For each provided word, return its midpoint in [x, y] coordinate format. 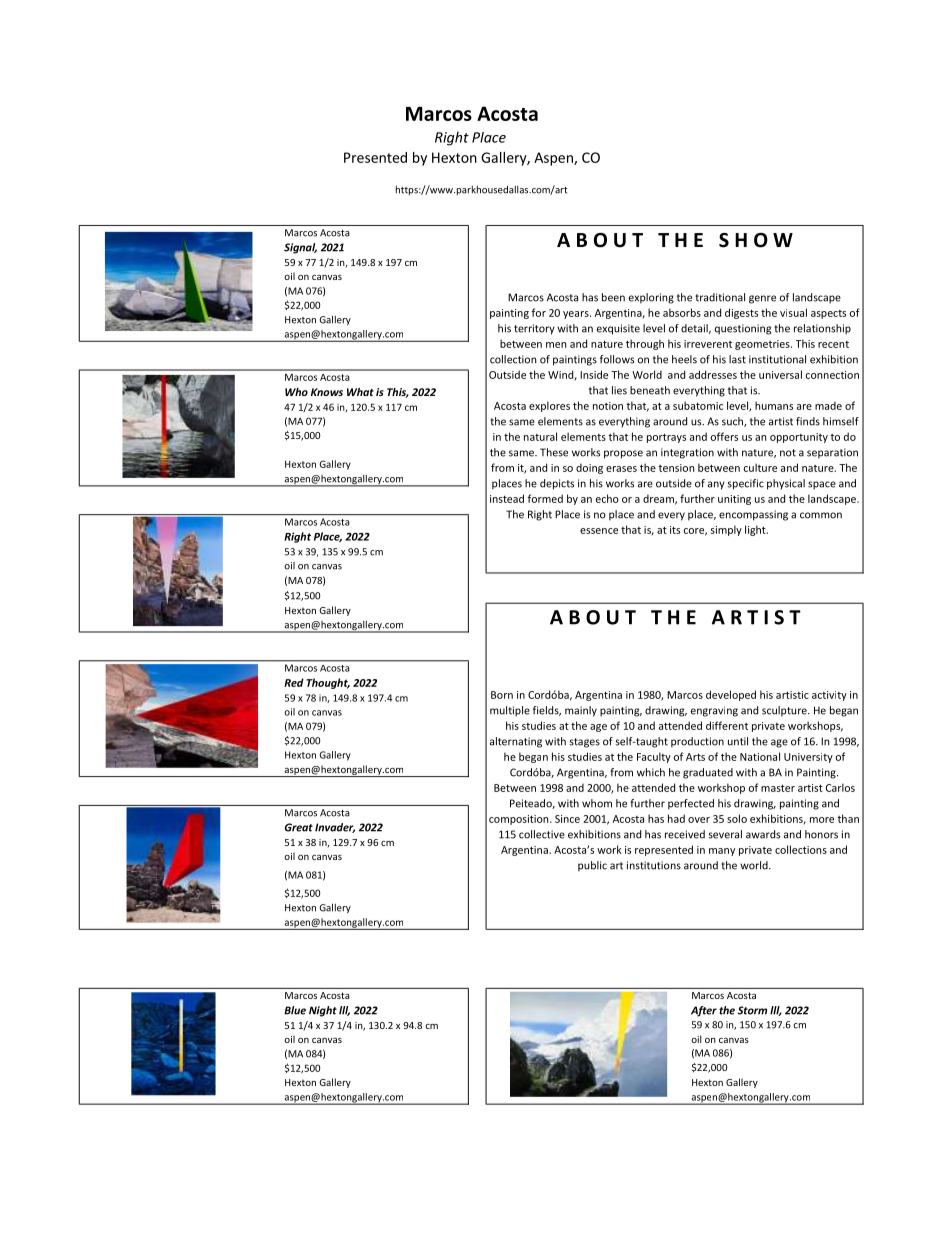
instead [507, 498]
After [704, 1011]
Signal [300, 248]
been [613, 297]
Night [323, 1011]
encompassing [753, 515]
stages [584, 743]
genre [762, 299]
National [760, 756]
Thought [328, 683]
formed [545, 498]
